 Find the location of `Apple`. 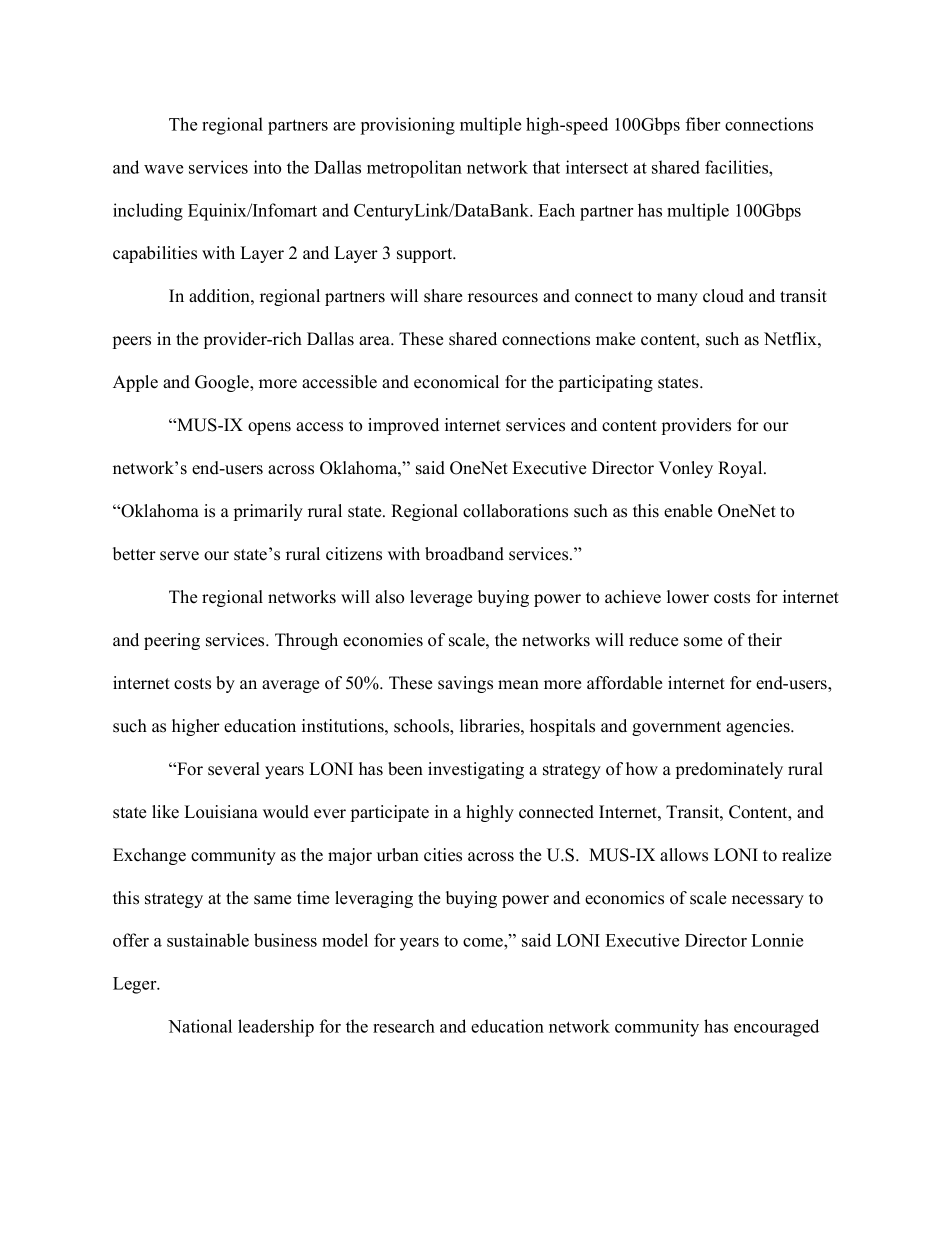

Apple is located at coordinates (135, 383).
